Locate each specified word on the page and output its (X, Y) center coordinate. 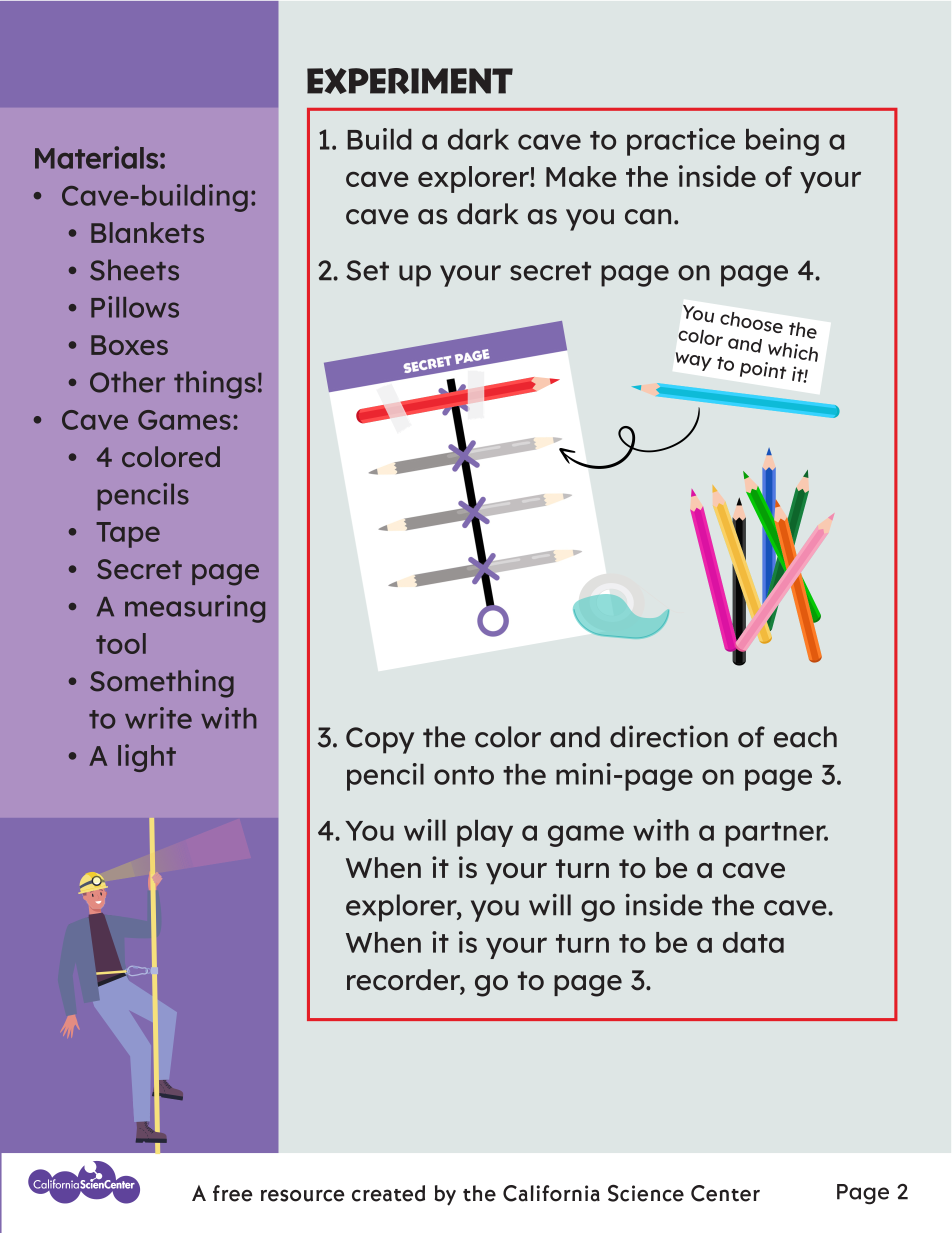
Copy (380, 740)
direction (669, 736)
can (648, 217)
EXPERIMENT (410, 81)
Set (367, 270)
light (147, 758)
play (485, 833)
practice (681, 142)
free (233, 1193)
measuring (195, 609)
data (753, 942)
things (215, 385)
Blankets (147, 232)
